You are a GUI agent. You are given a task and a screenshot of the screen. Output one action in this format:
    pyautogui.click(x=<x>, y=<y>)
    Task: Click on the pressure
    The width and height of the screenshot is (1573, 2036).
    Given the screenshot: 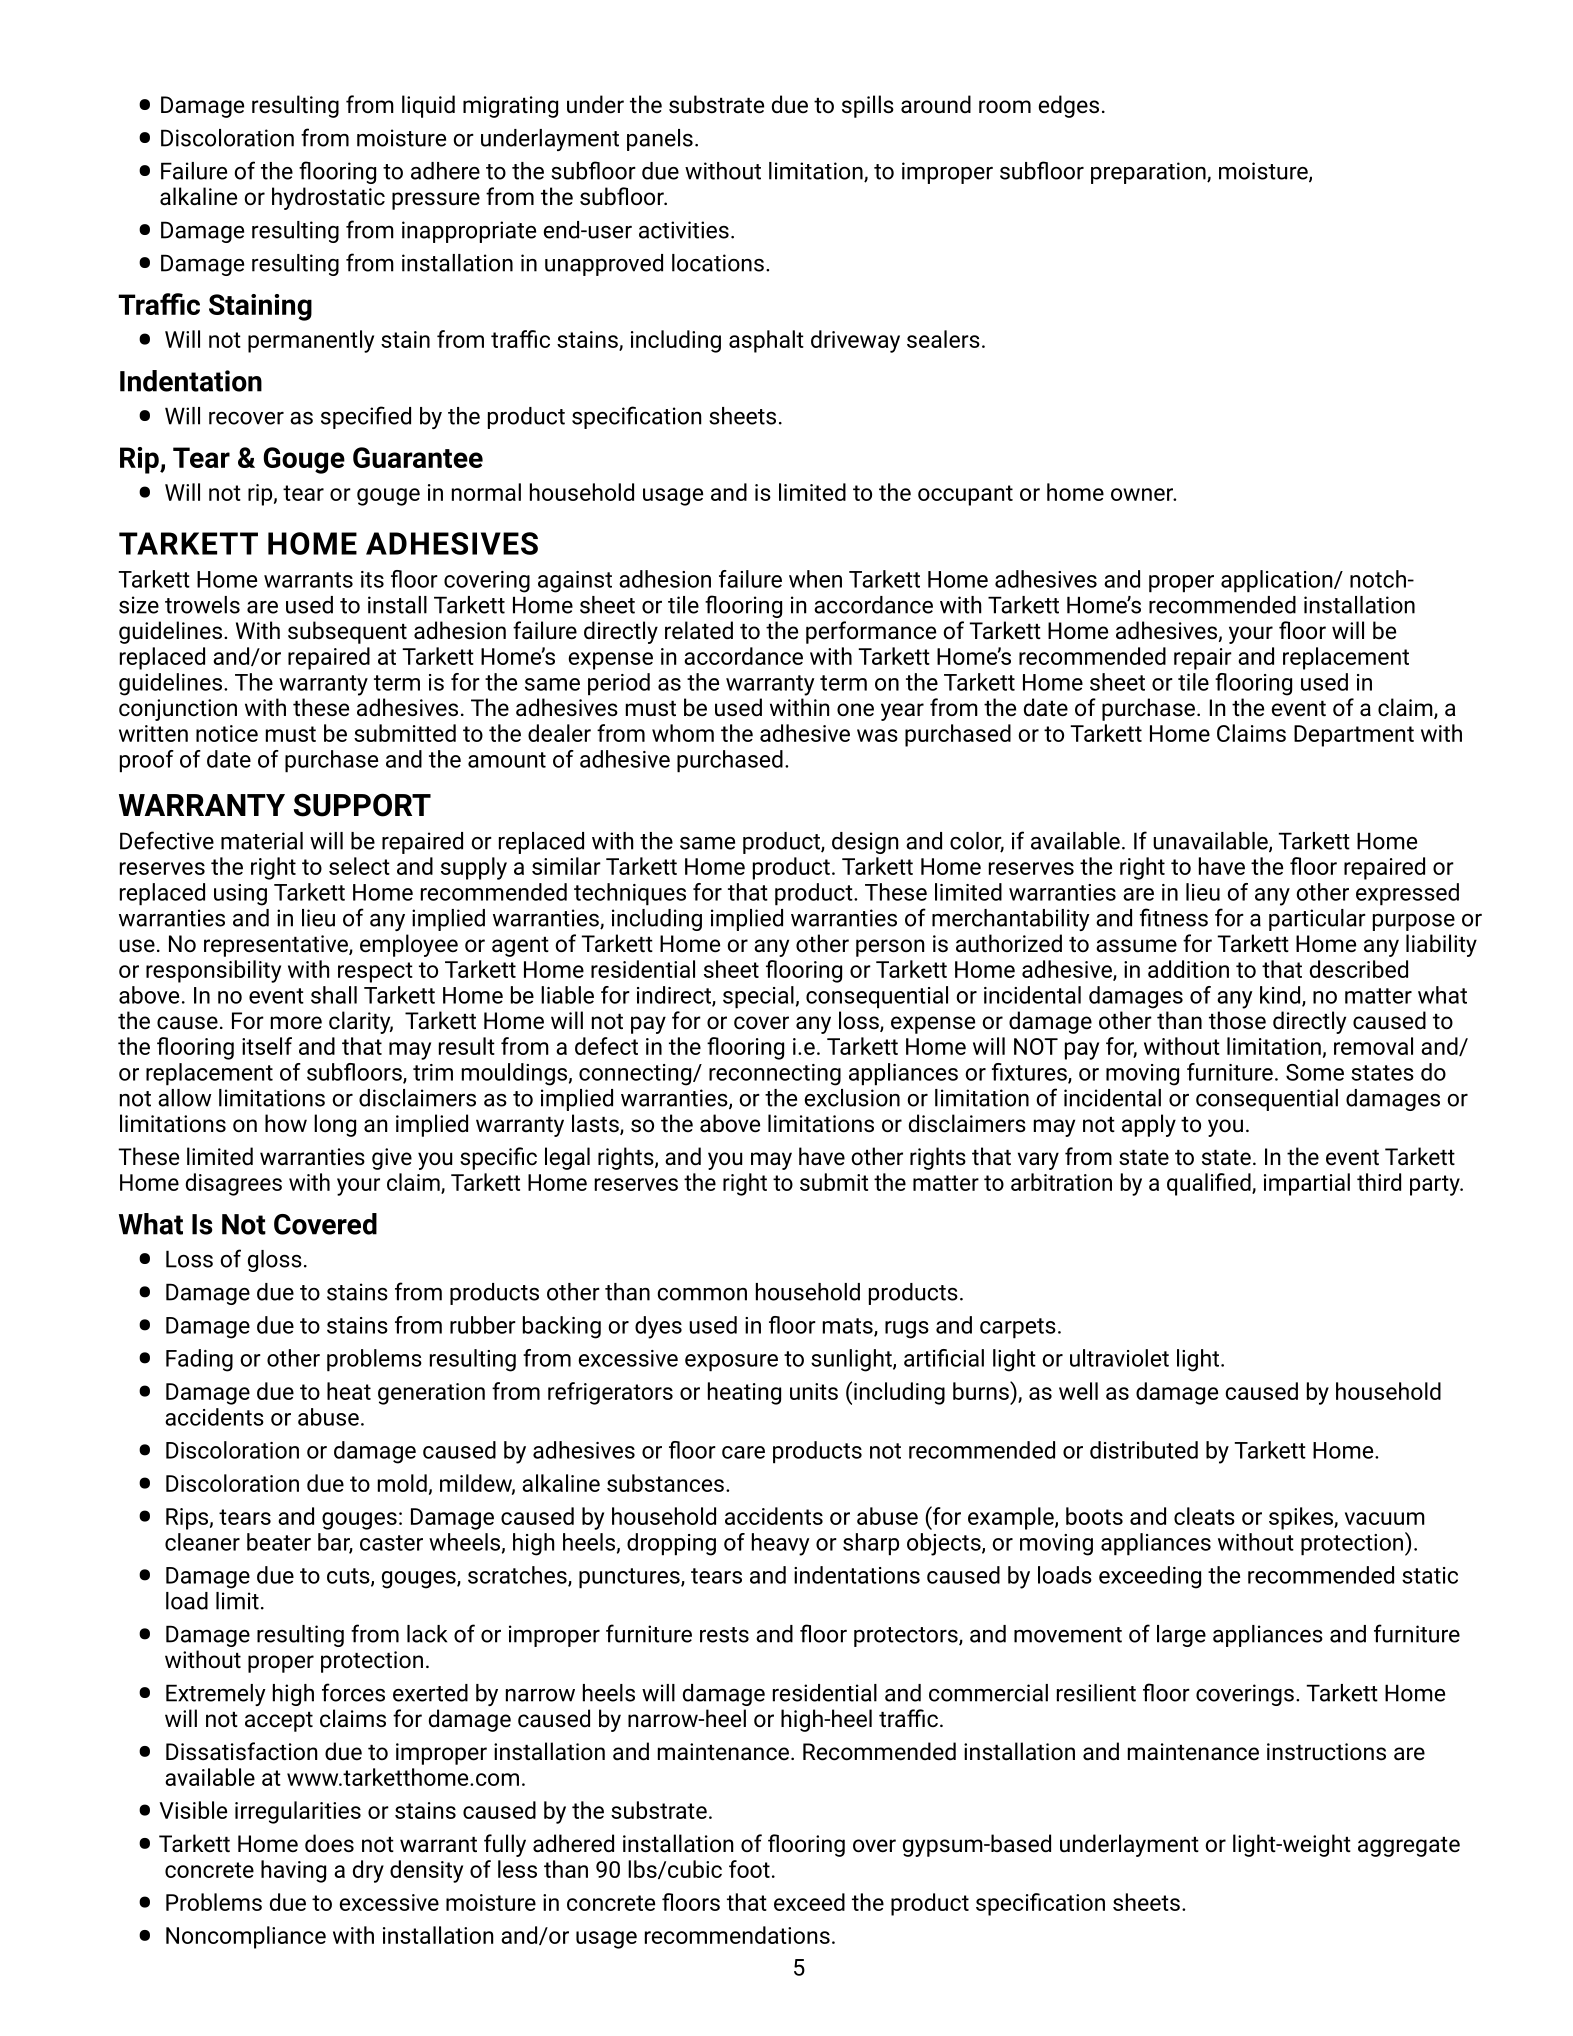 What is the action you would take?
    pyautogui.click(x=436, y=201)
